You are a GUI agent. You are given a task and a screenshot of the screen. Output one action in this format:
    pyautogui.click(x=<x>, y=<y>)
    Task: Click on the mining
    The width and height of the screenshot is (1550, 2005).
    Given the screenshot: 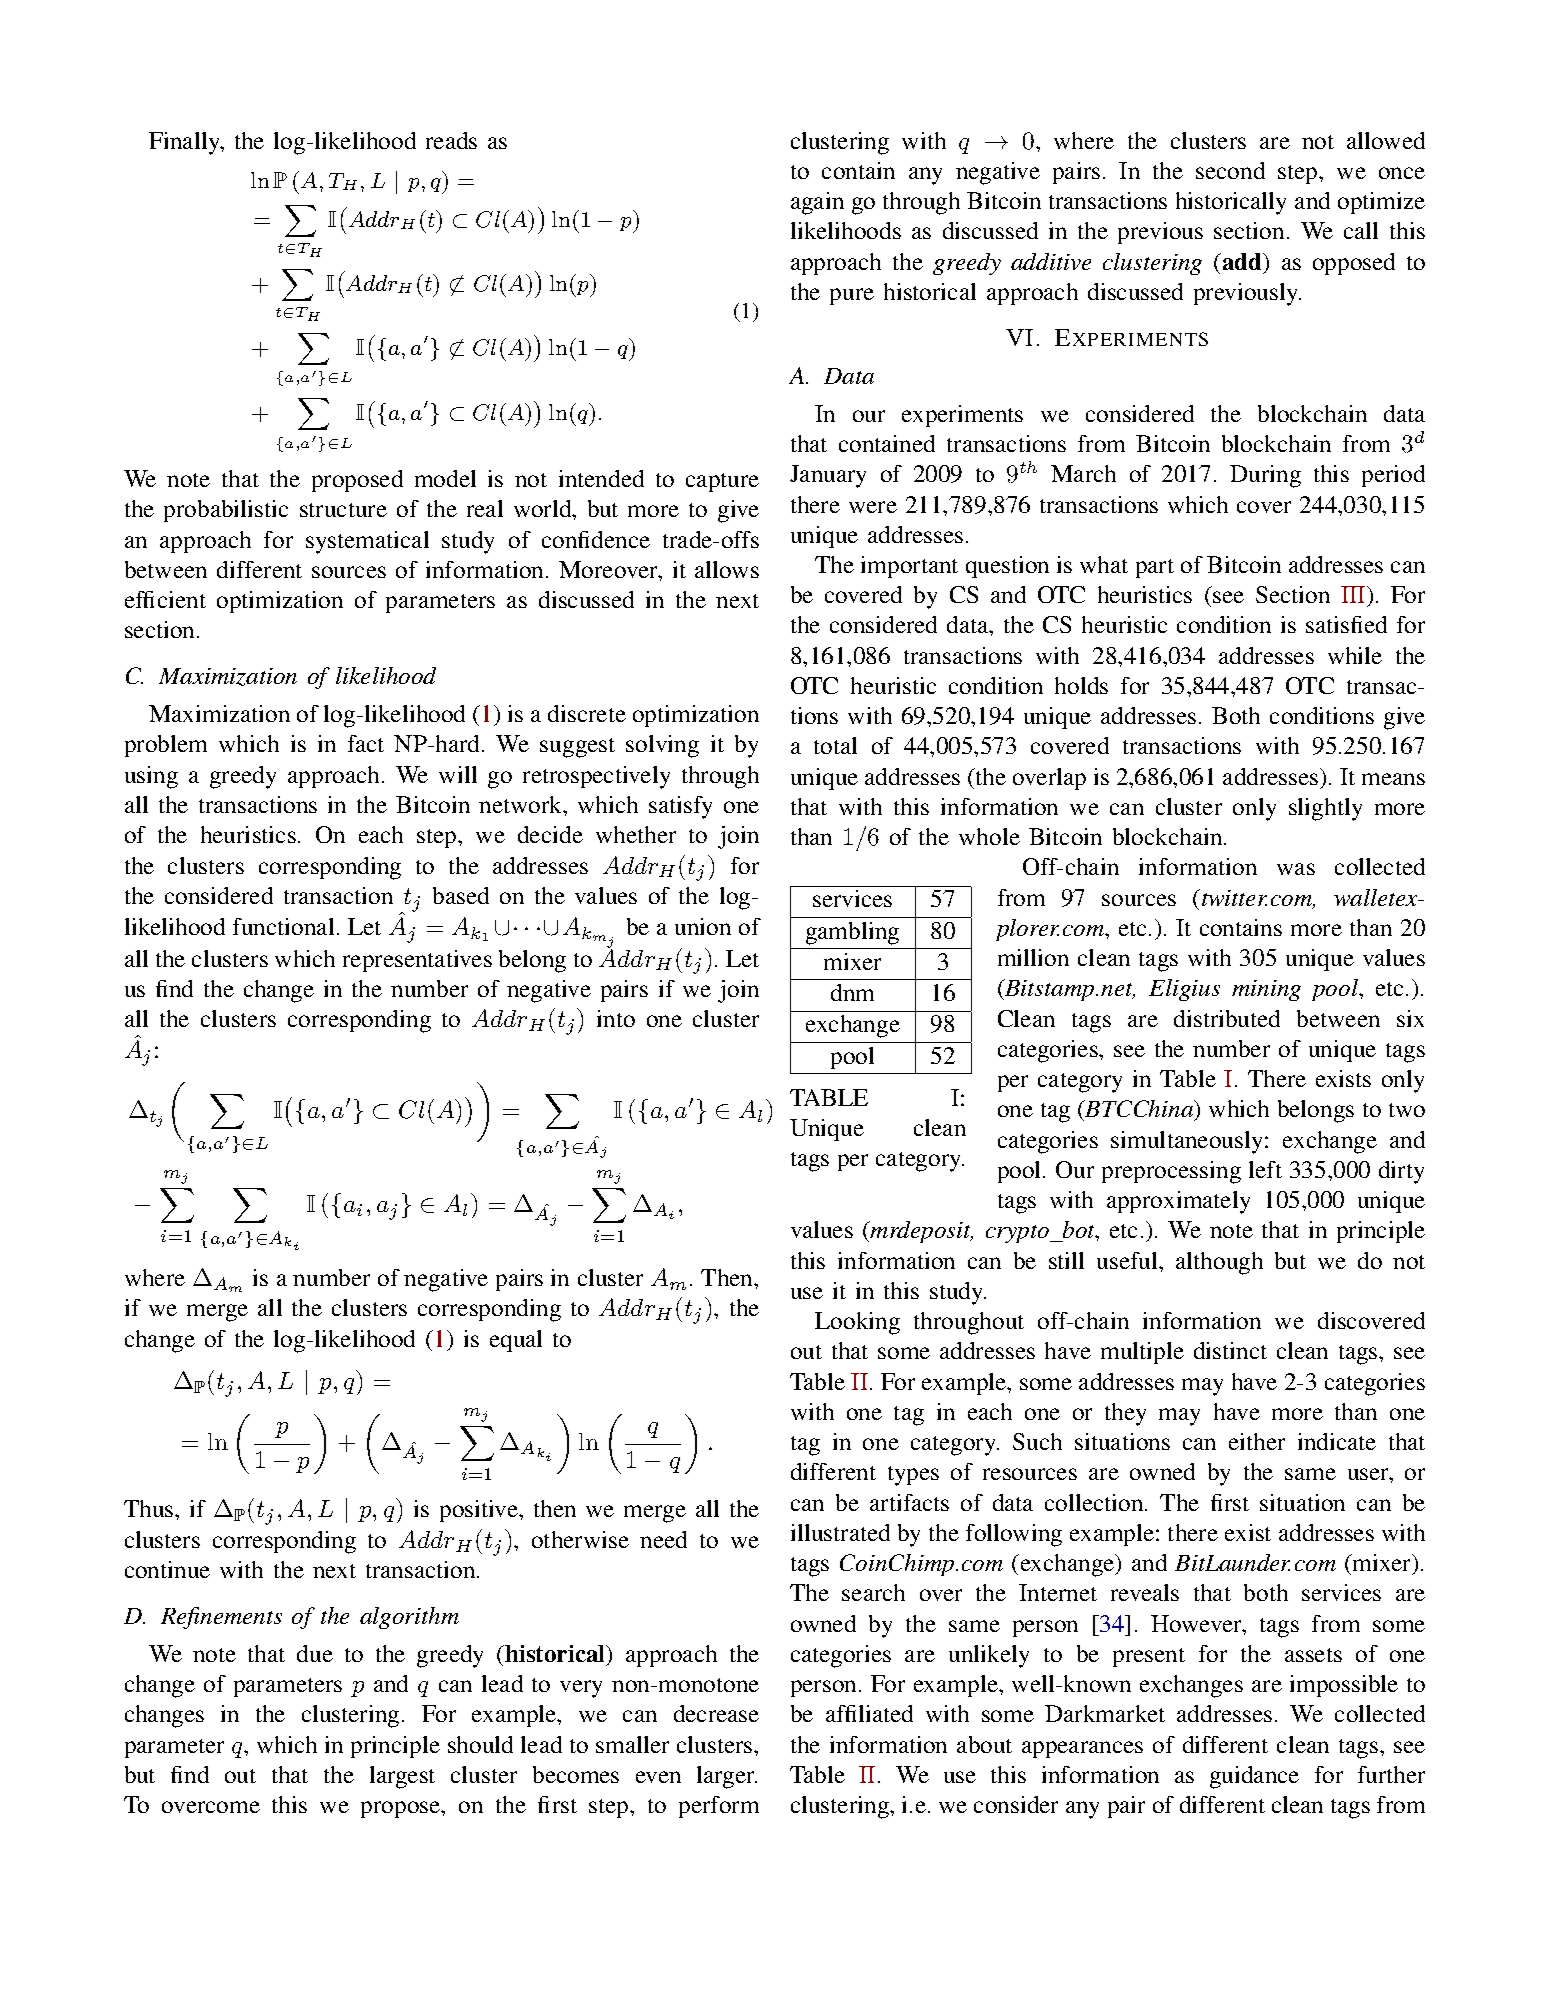 What is the action you would take?
    pyautogui.click(x=1266, y=990)
